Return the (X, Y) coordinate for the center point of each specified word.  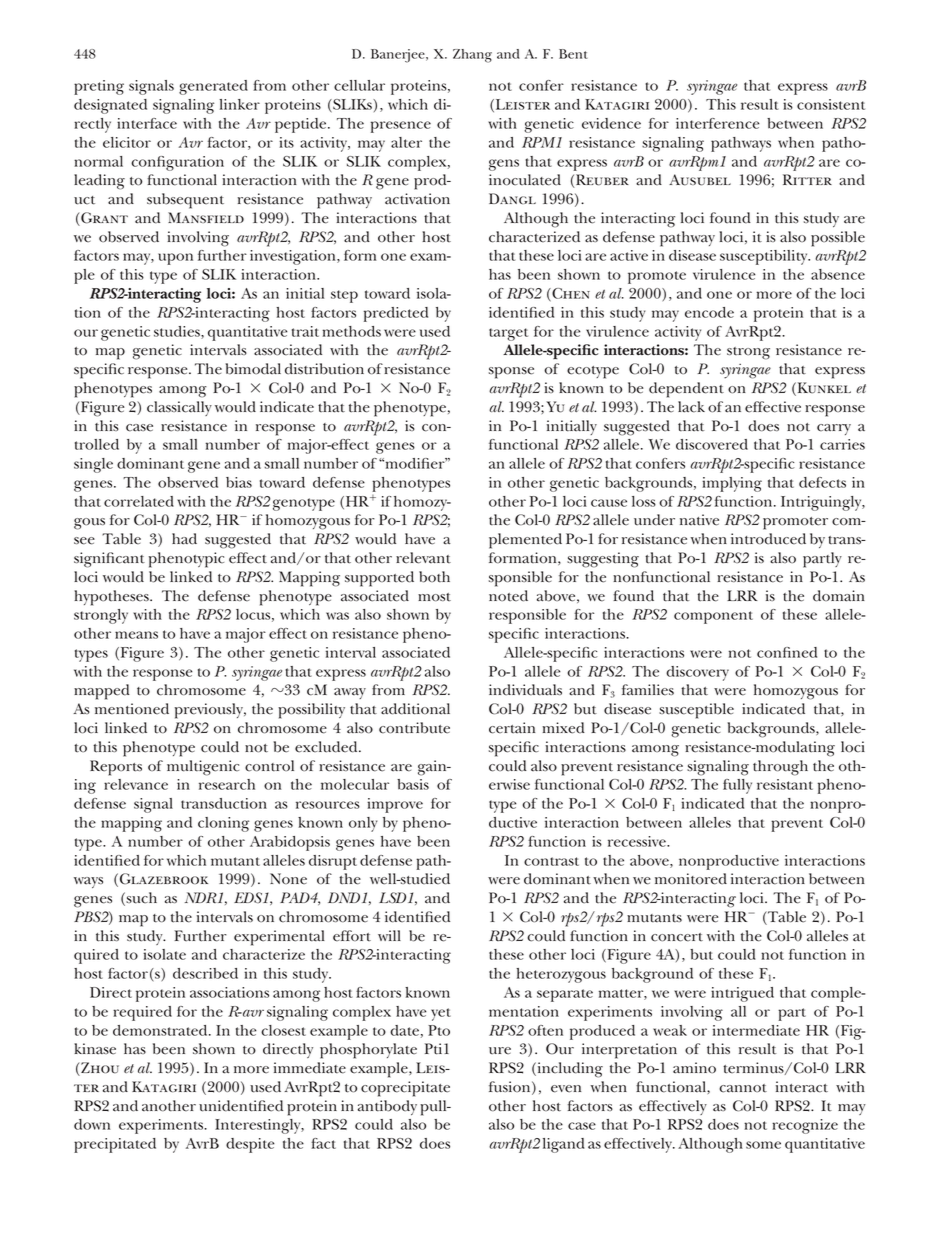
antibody (387, 1107)
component (713, 617)
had (184, 539)
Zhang (472, 56)
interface (147, 123)
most (434, 597)
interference (717, 123)
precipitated (115, 1145)
